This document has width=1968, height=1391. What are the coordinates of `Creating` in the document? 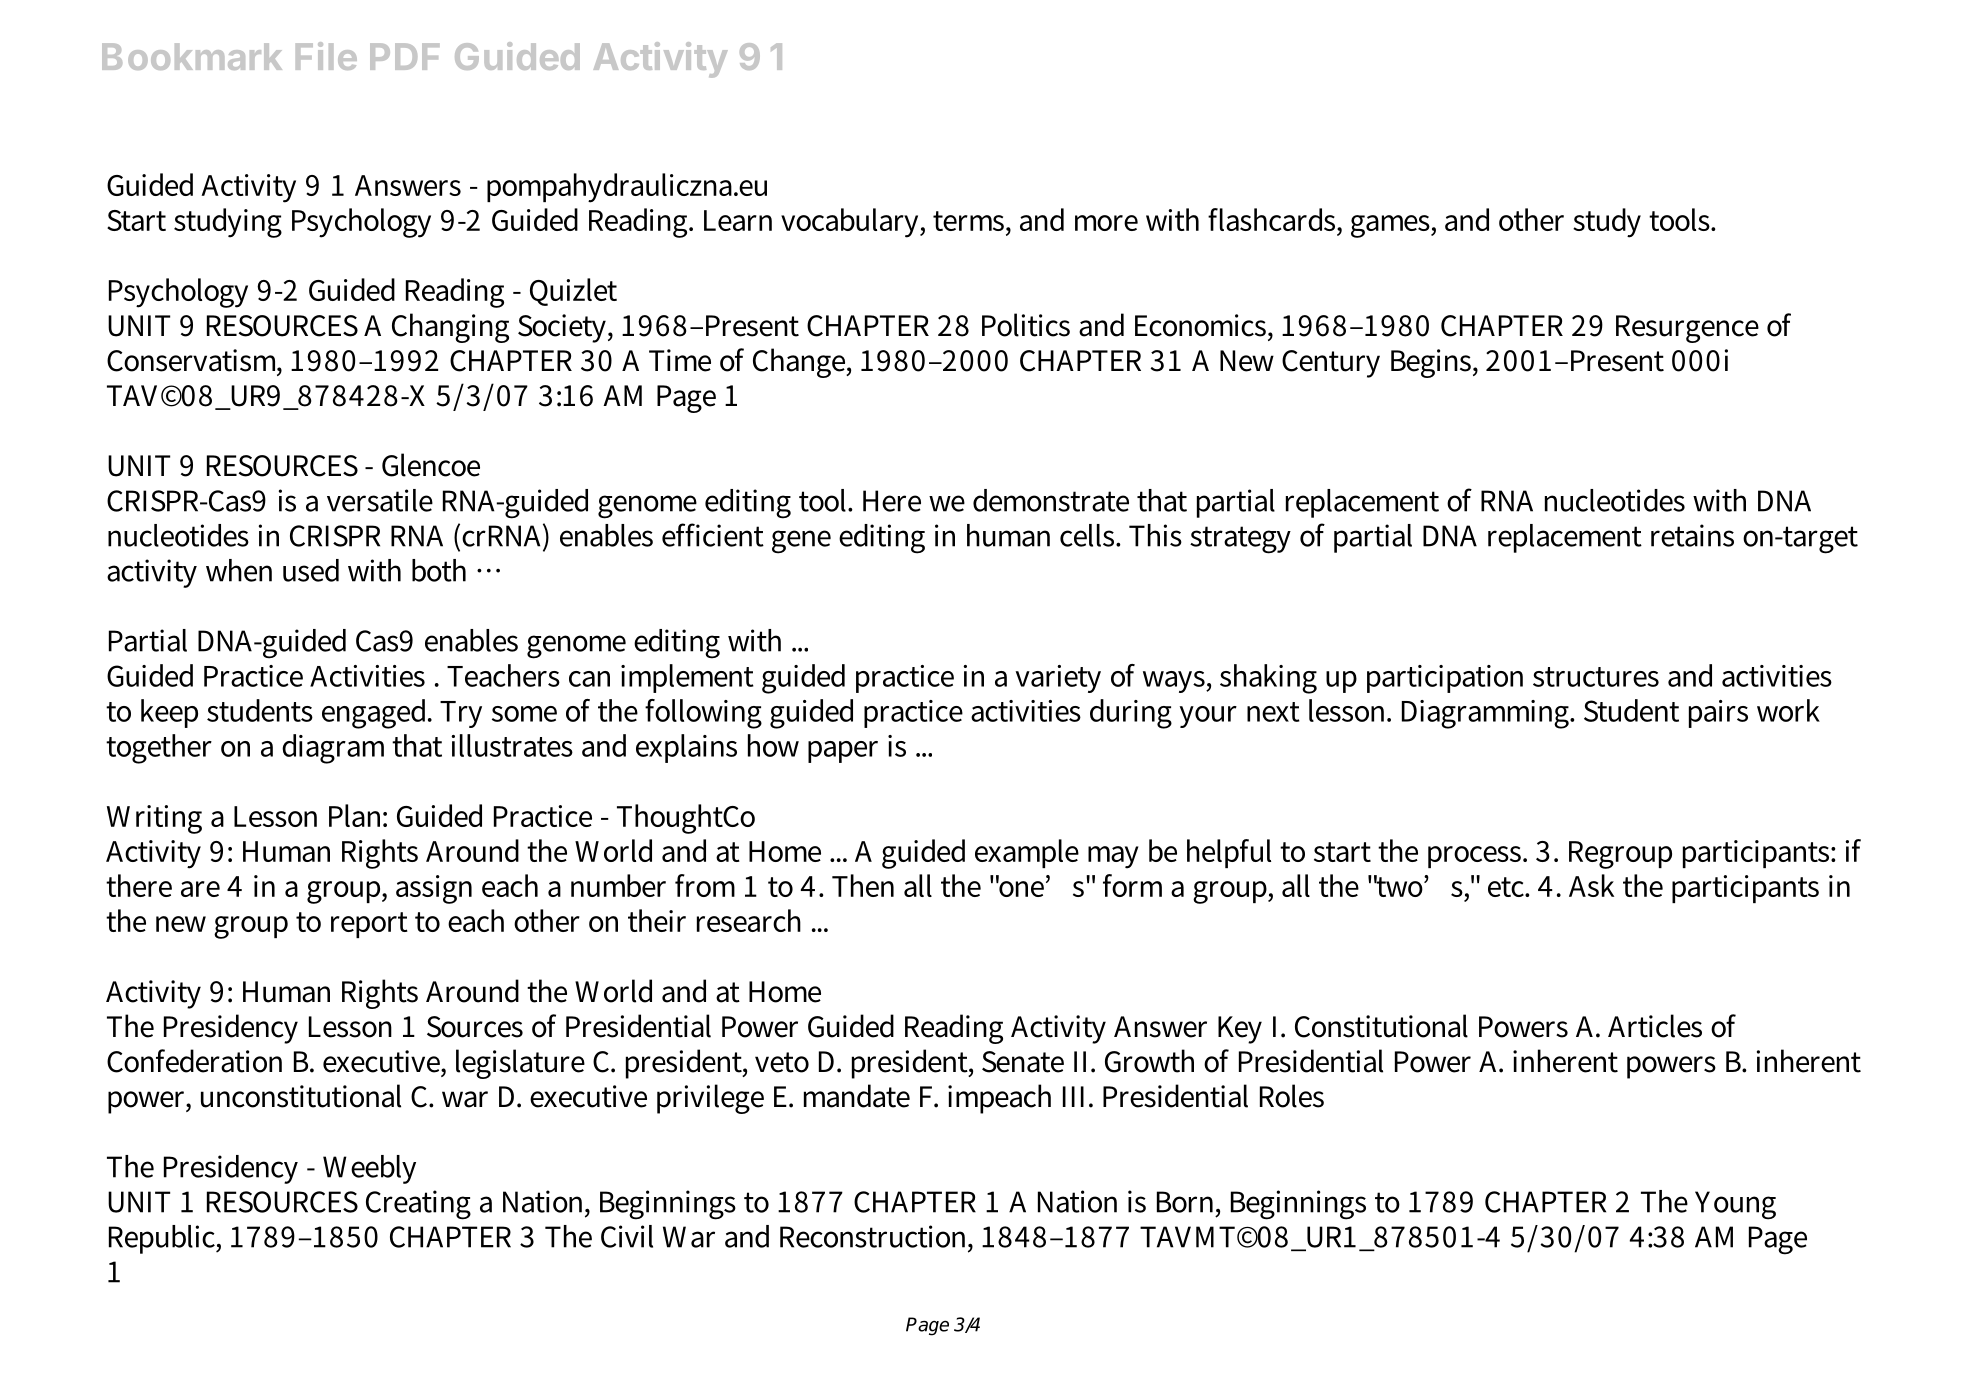 It's located at (418, 1205).
